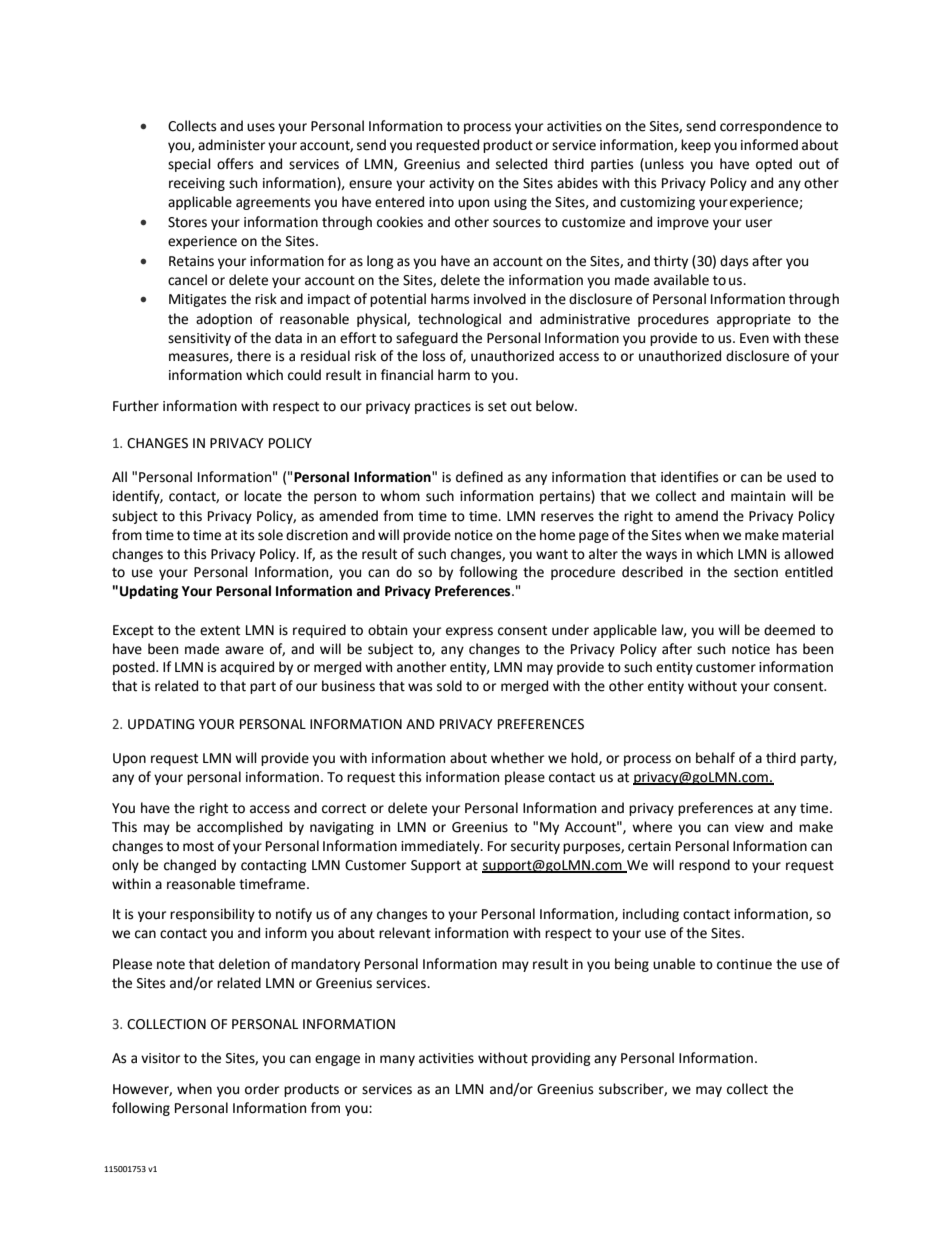 This document has height=1233, width=952. I want to click on has, so click(786, 649).
